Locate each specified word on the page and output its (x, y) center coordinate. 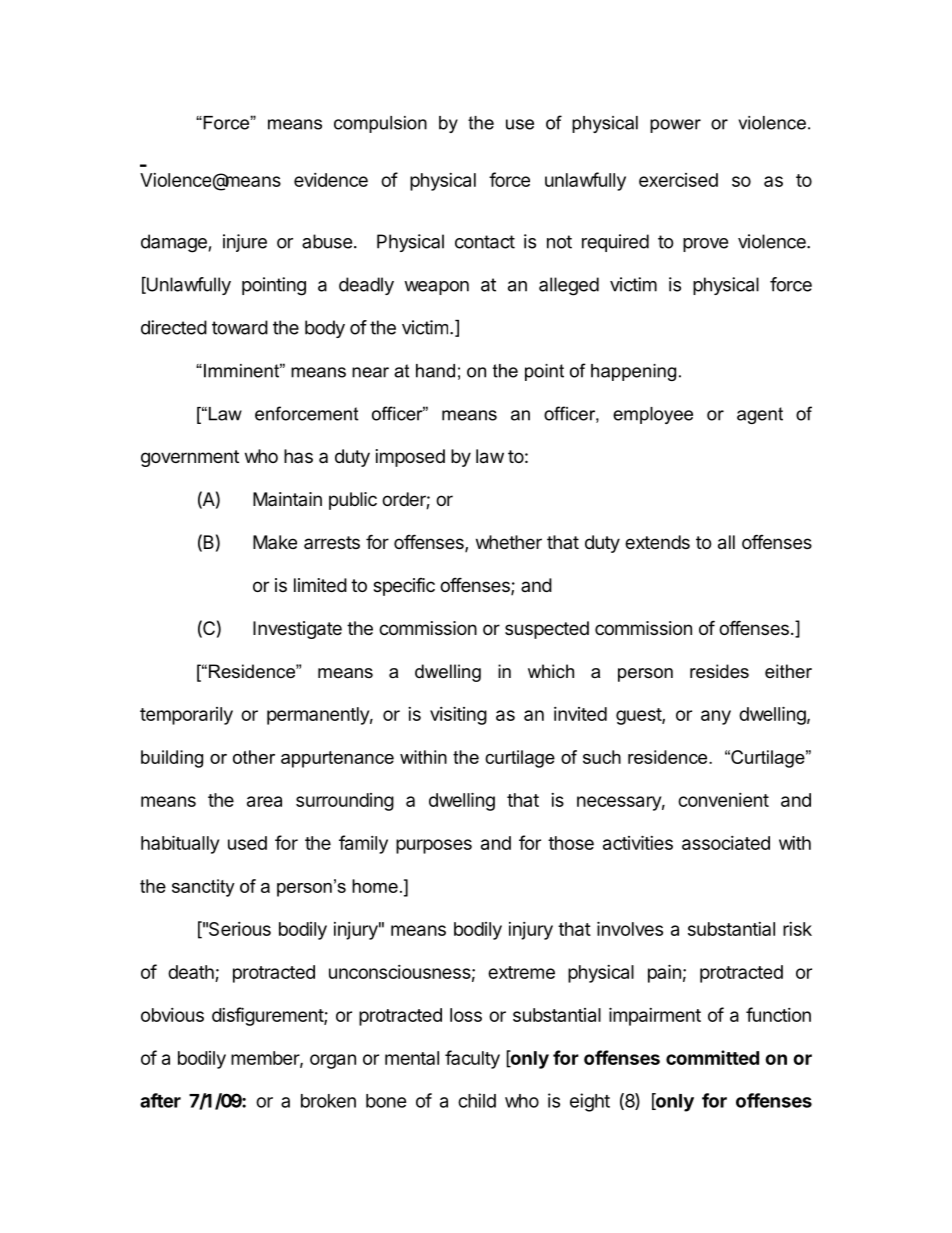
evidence (331, 180)
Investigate (297, 630)
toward (240, 327)
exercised (678, 180)
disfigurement (268, 1016)
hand (435, 371)
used (247, 843)
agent (760, 415)
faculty (472, 1059)
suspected (547, 630)
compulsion (380, 124)
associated (726, 843)
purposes (434, 846)
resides (719, 671)
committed (712, 1057)
